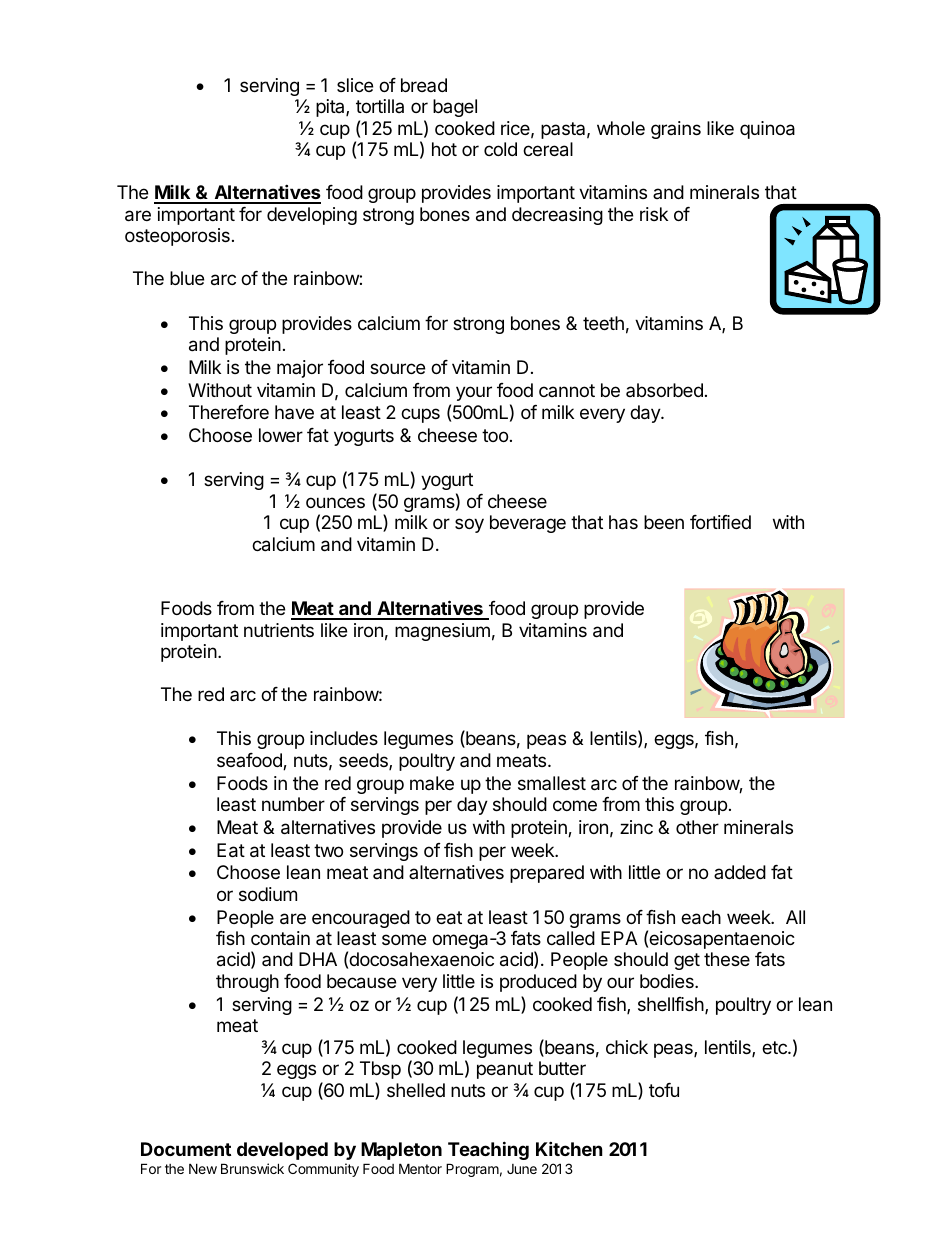  I want to click on fortified, so click(720, 522).
